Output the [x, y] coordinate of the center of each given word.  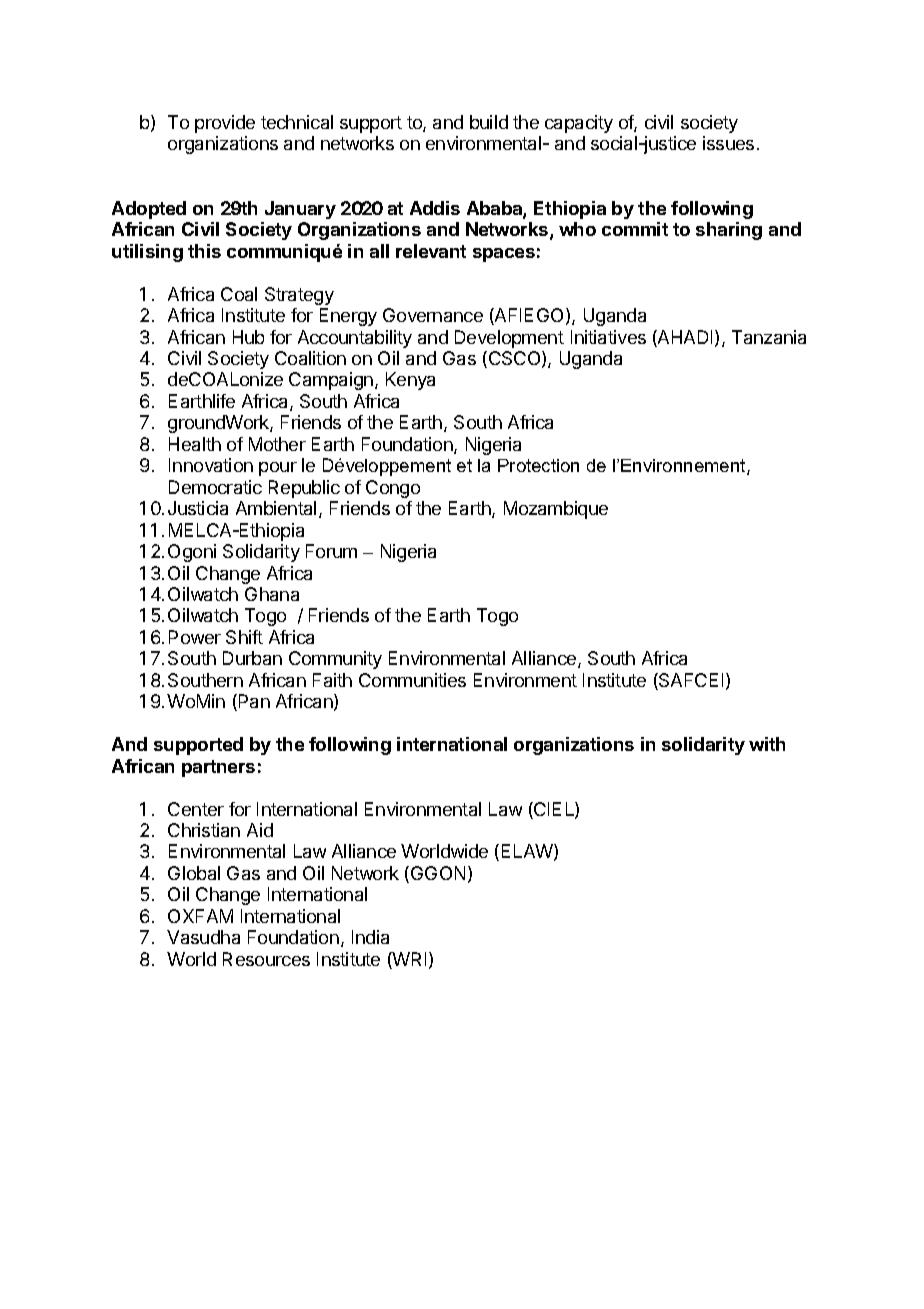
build [489, 122]
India [370, 937]
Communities [412, 680]
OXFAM [200, 916]
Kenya [410, 381]
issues [728, 143]
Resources [266, 959]
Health [195, 444]
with [767, 744]
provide [225, 124]
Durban [252, 658]
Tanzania [769, 337]
